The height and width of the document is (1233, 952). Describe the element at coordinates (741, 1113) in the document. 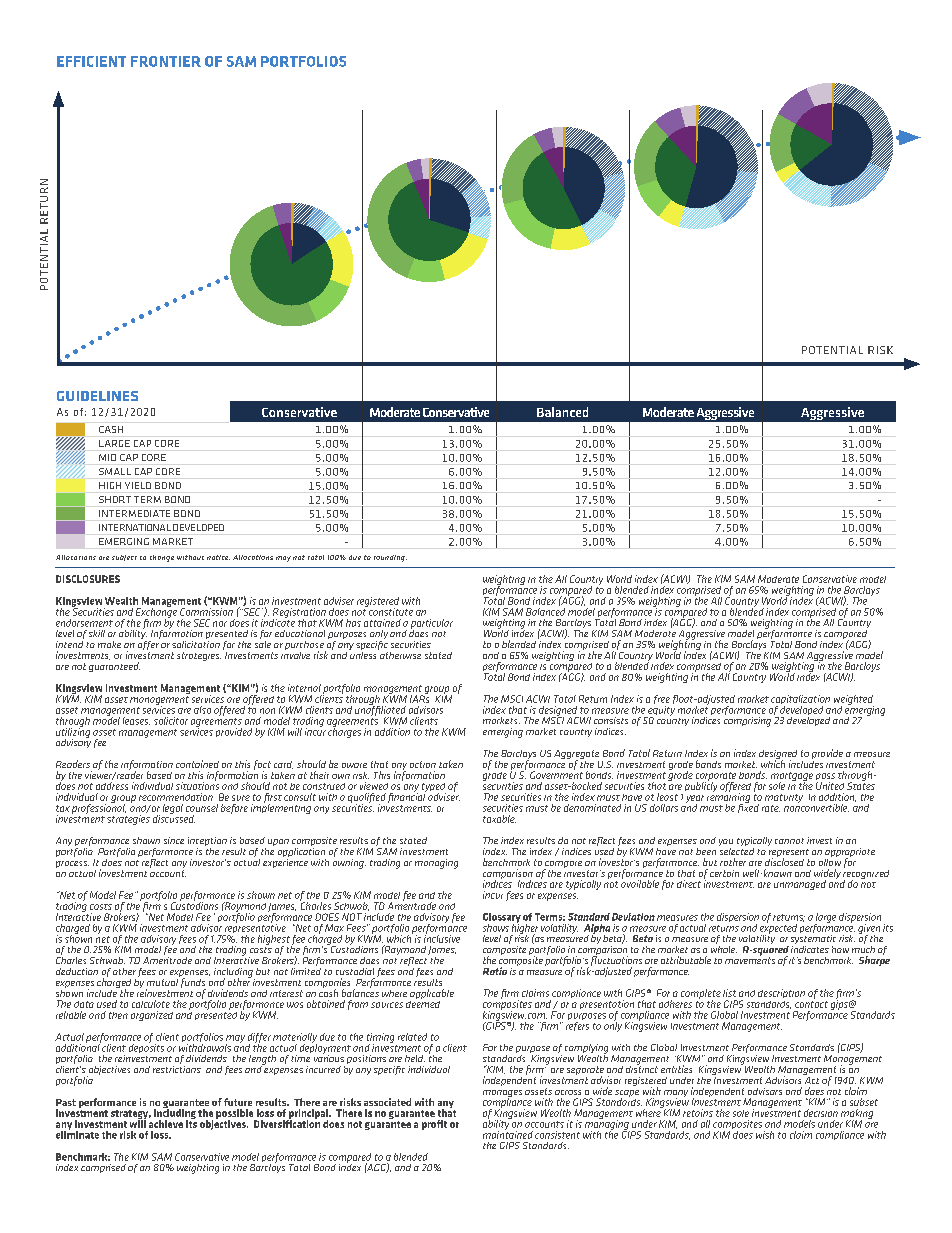

I see `sole` at that location.
